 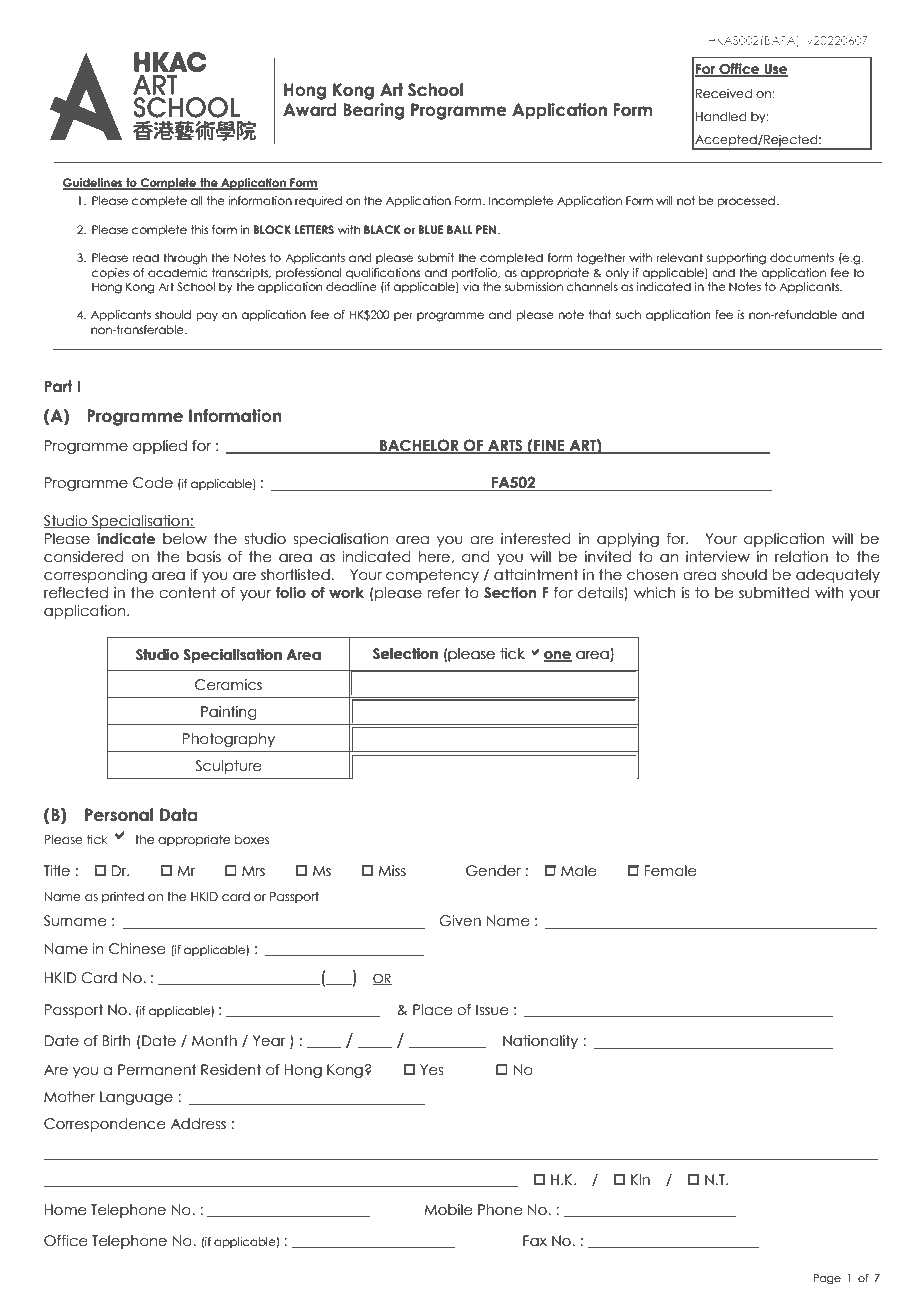 I want to click on Given, so click(x=460, y=921).
